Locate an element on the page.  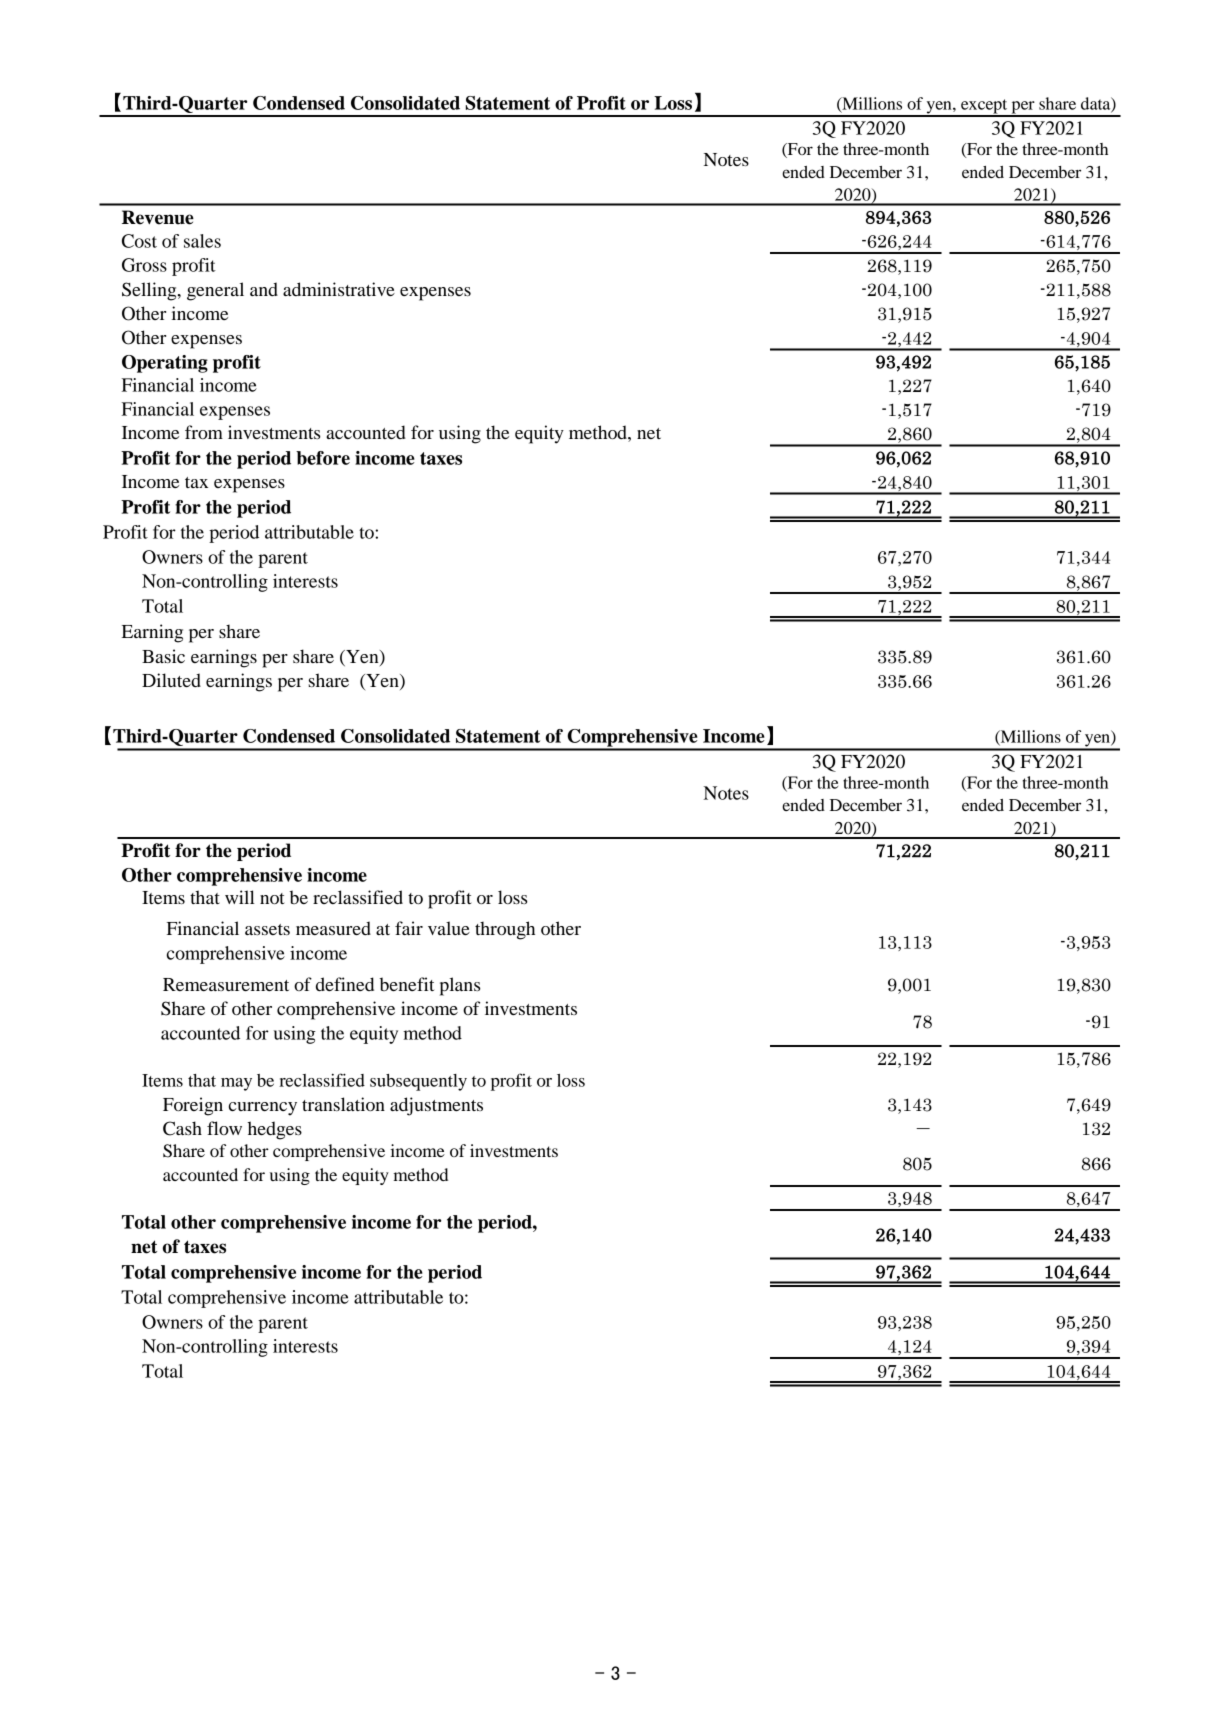
before is located at coordinates (323, 458).
